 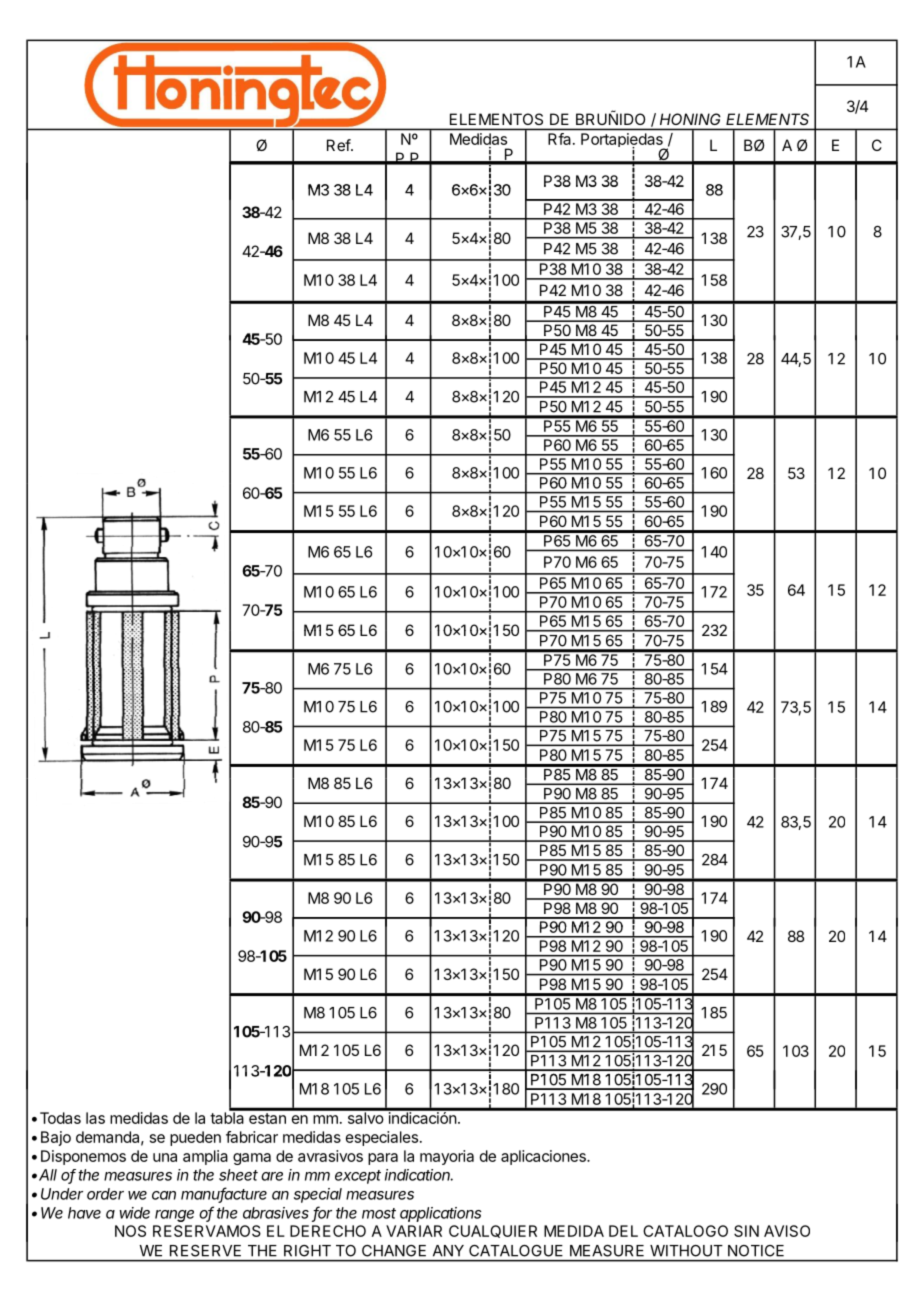 I want to click on Ref, so click(x=339, y=145).
